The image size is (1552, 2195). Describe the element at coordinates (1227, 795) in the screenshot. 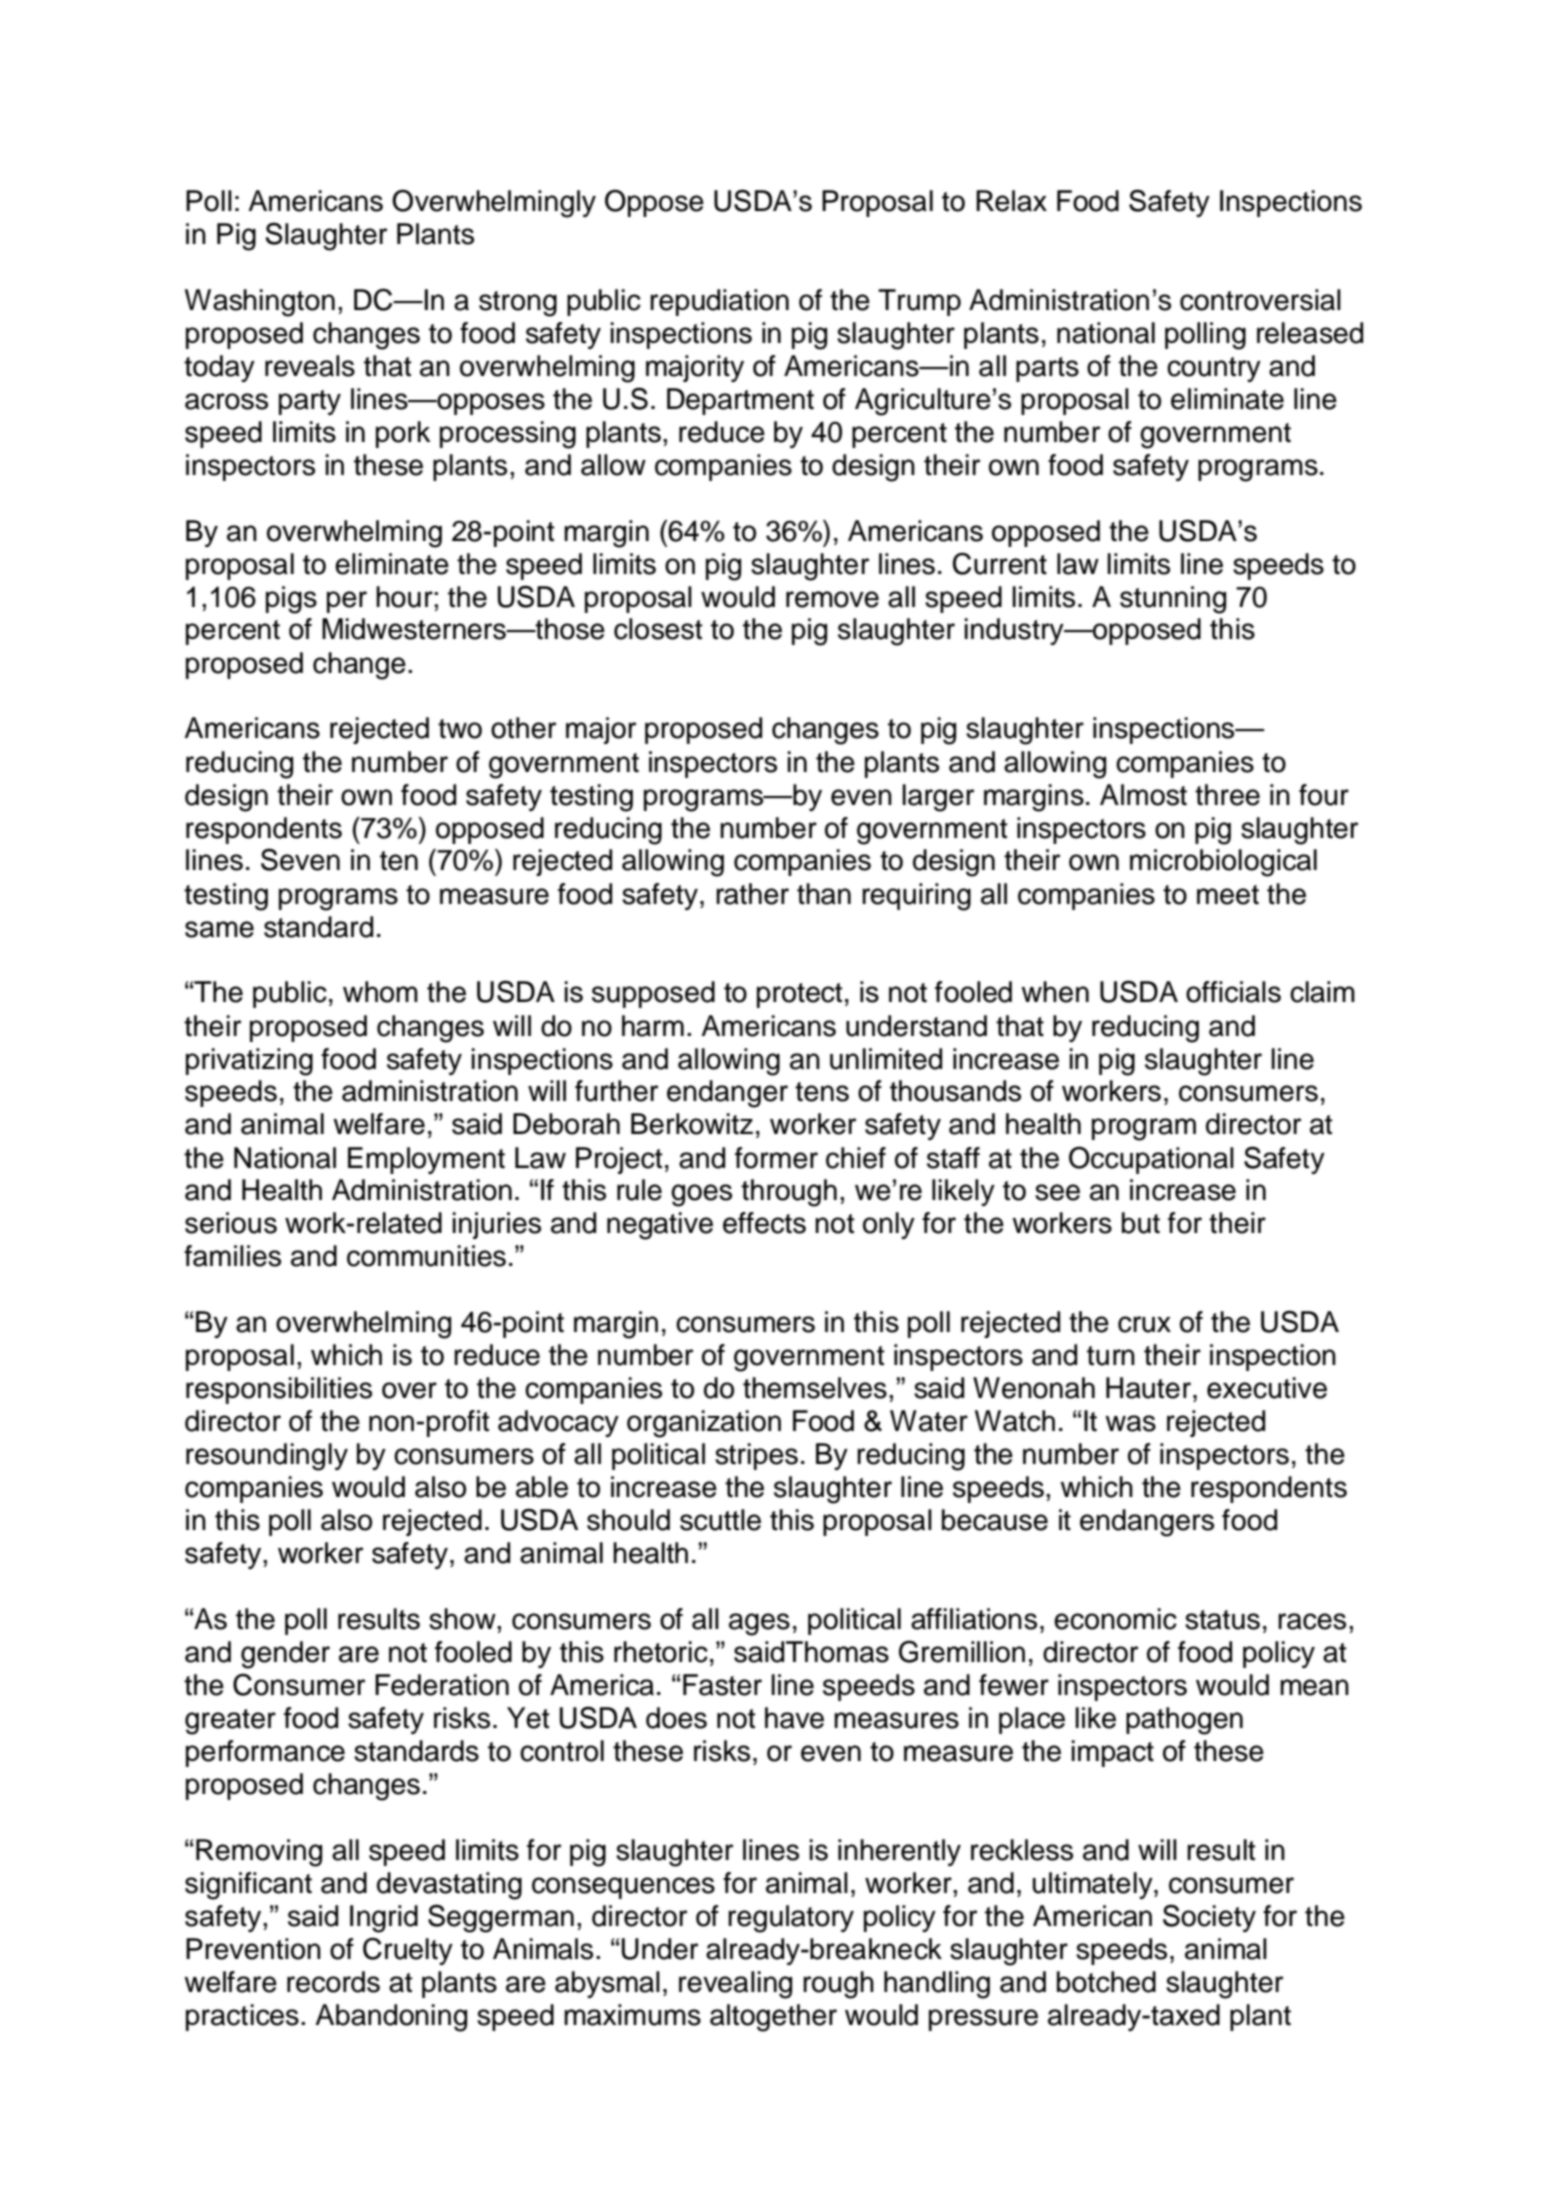

I see `three` at that location.
